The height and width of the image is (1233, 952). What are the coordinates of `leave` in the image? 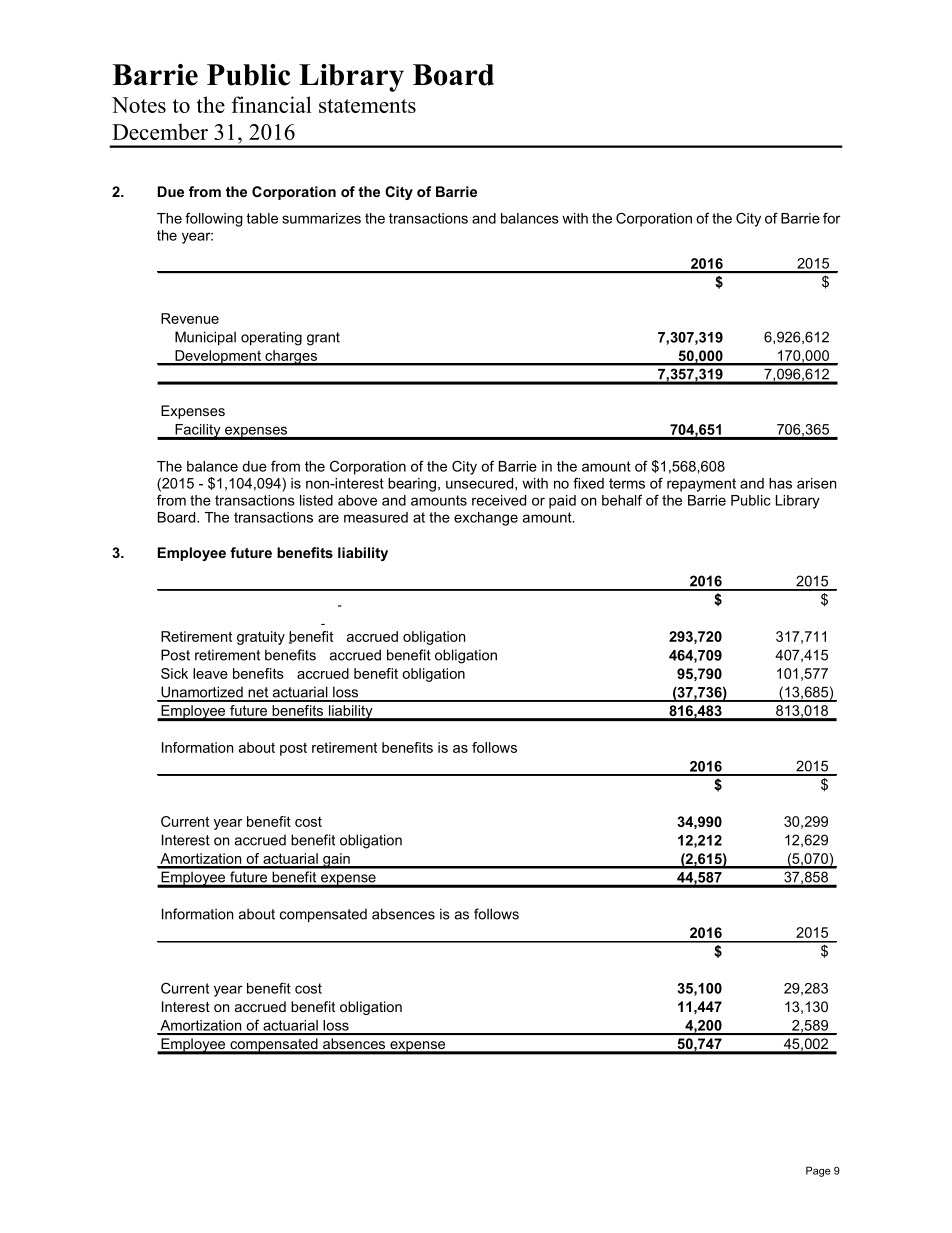 It's located at (210, 673).
